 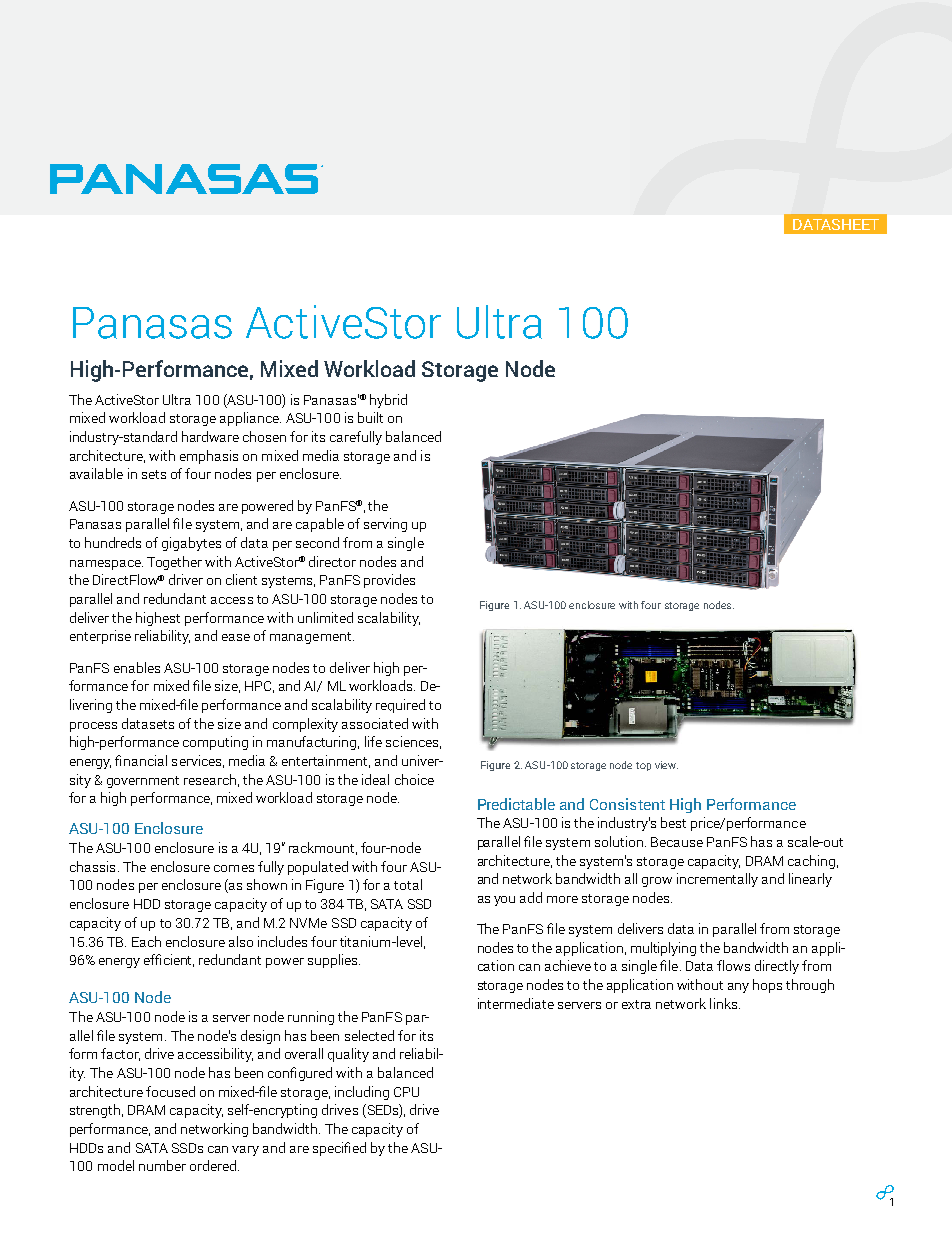 I want to click on government, so click(x=143, y=782).
